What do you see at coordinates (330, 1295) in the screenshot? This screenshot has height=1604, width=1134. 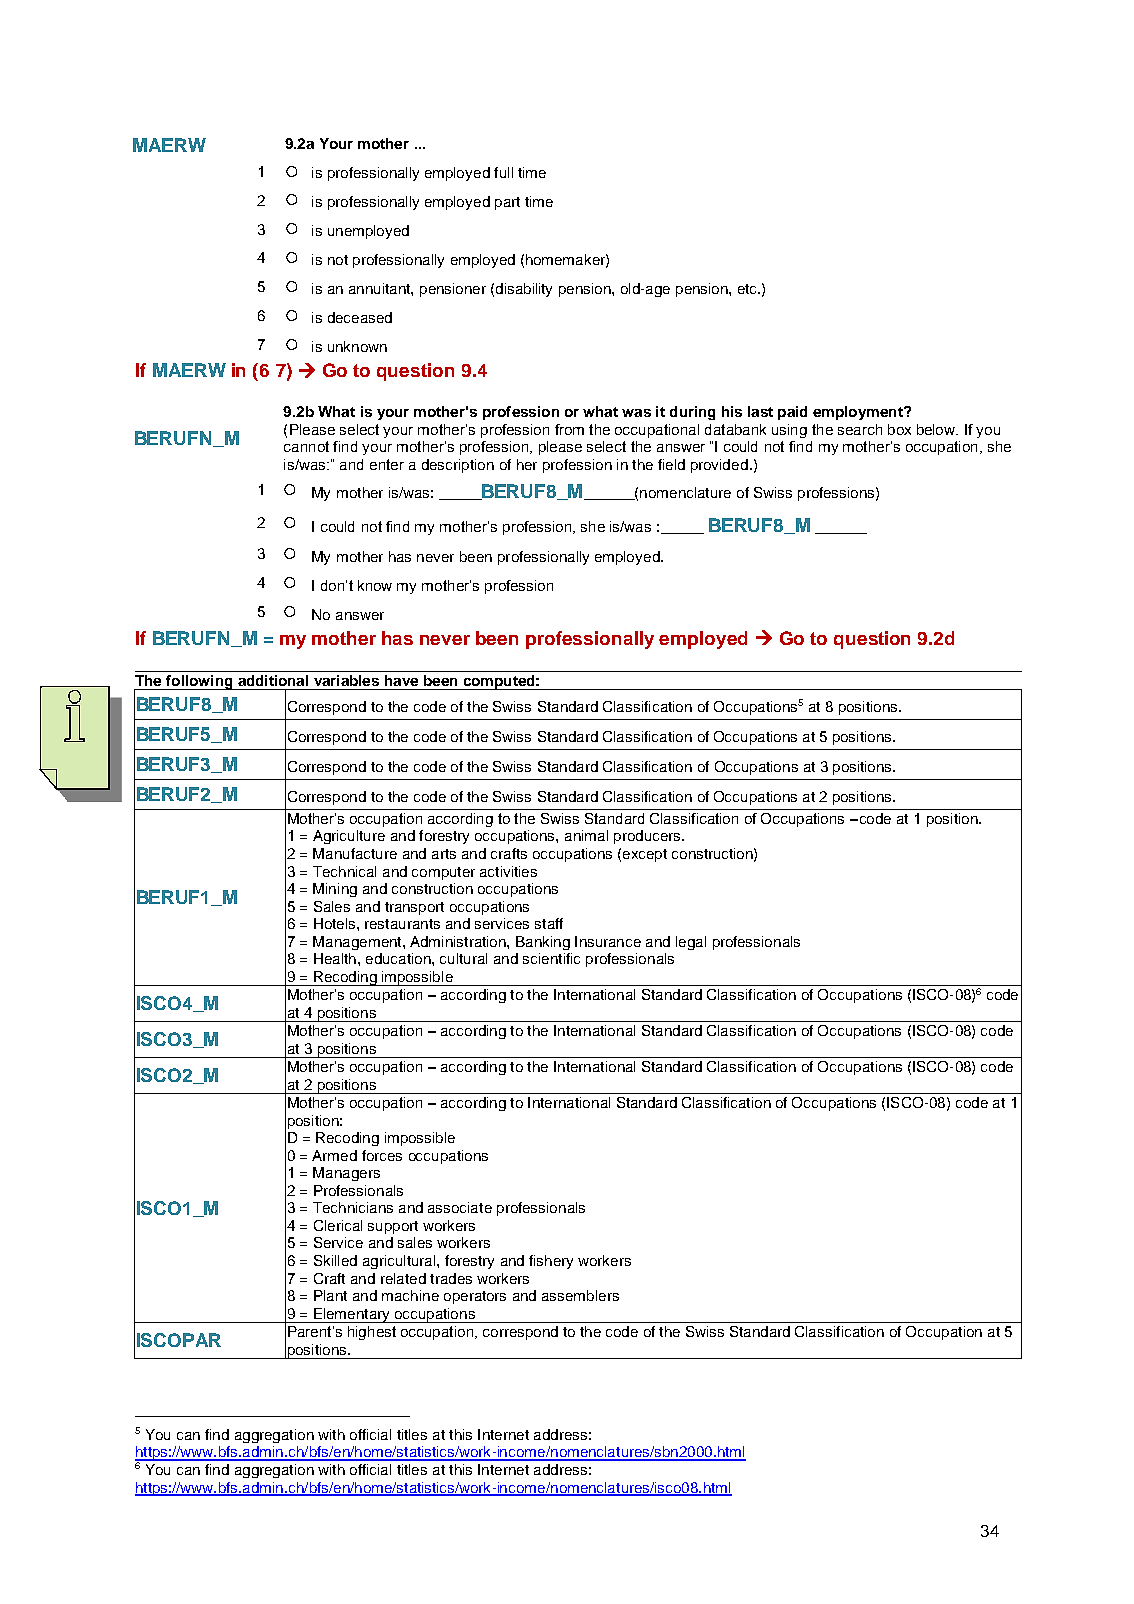 I see `Plant` at bounding box center [330, 1295].
